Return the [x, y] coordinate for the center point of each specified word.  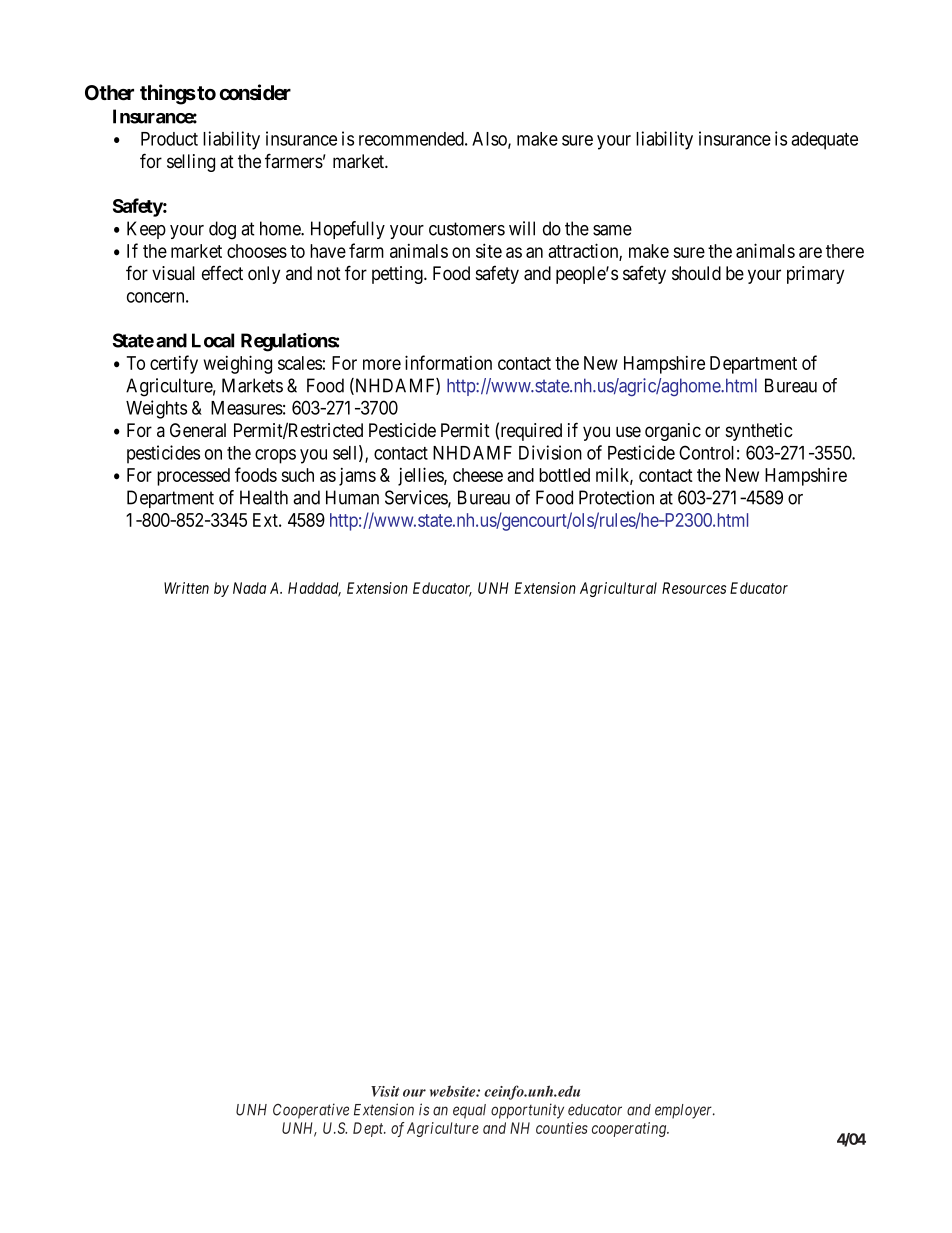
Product [169, 139]
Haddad [314, 589]
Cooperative [311, 1111]
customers [467, 229]
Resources [694, 588]
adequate [824, 141]
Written [186, 588]
